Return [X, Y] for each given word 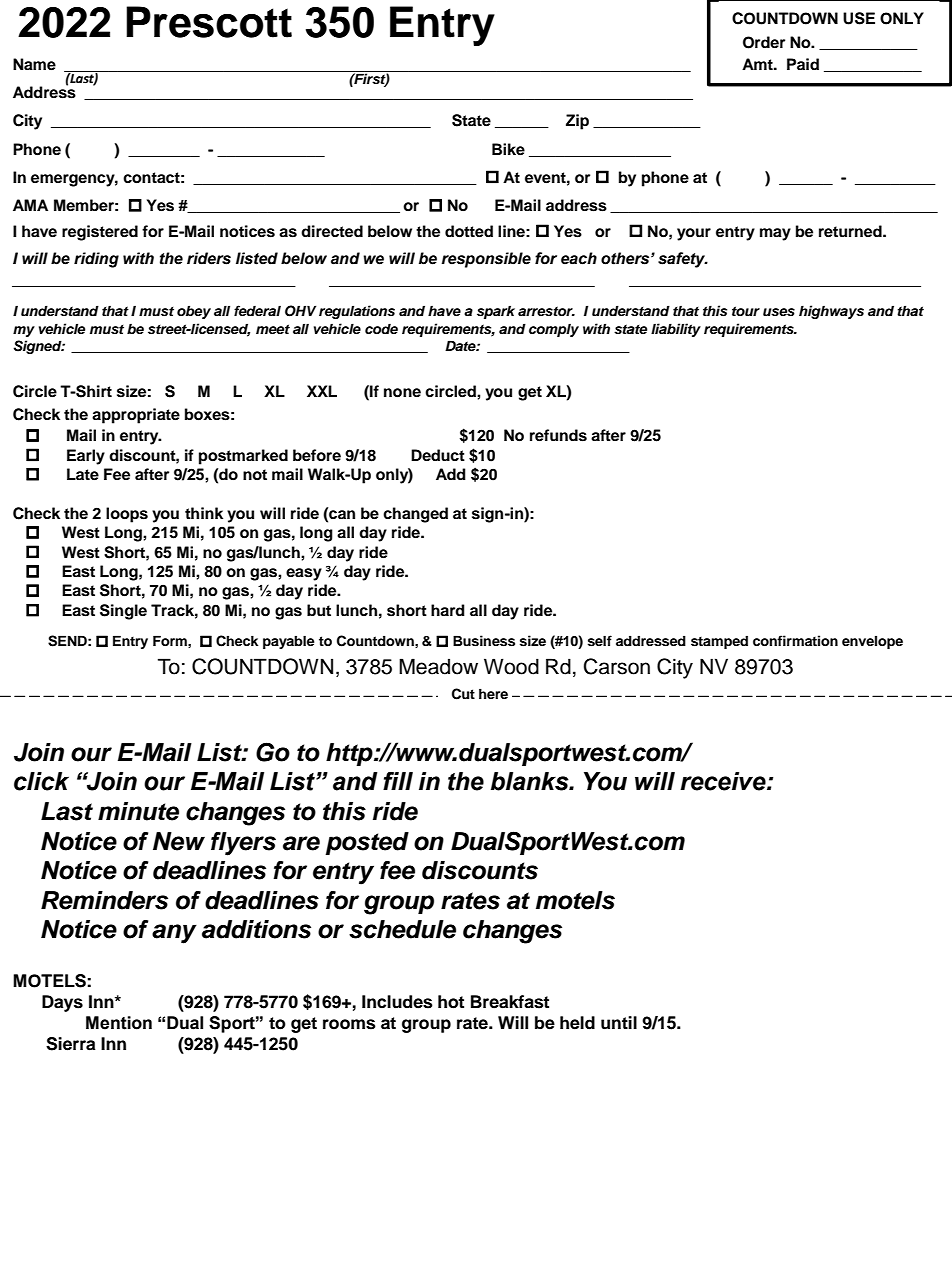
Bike [508, 149]
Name [34, 64]
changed [415, 515]
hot [451, 1002]
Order [764, 42]
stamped [719, 642]
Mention [119, 1023]
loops [127, 515]
